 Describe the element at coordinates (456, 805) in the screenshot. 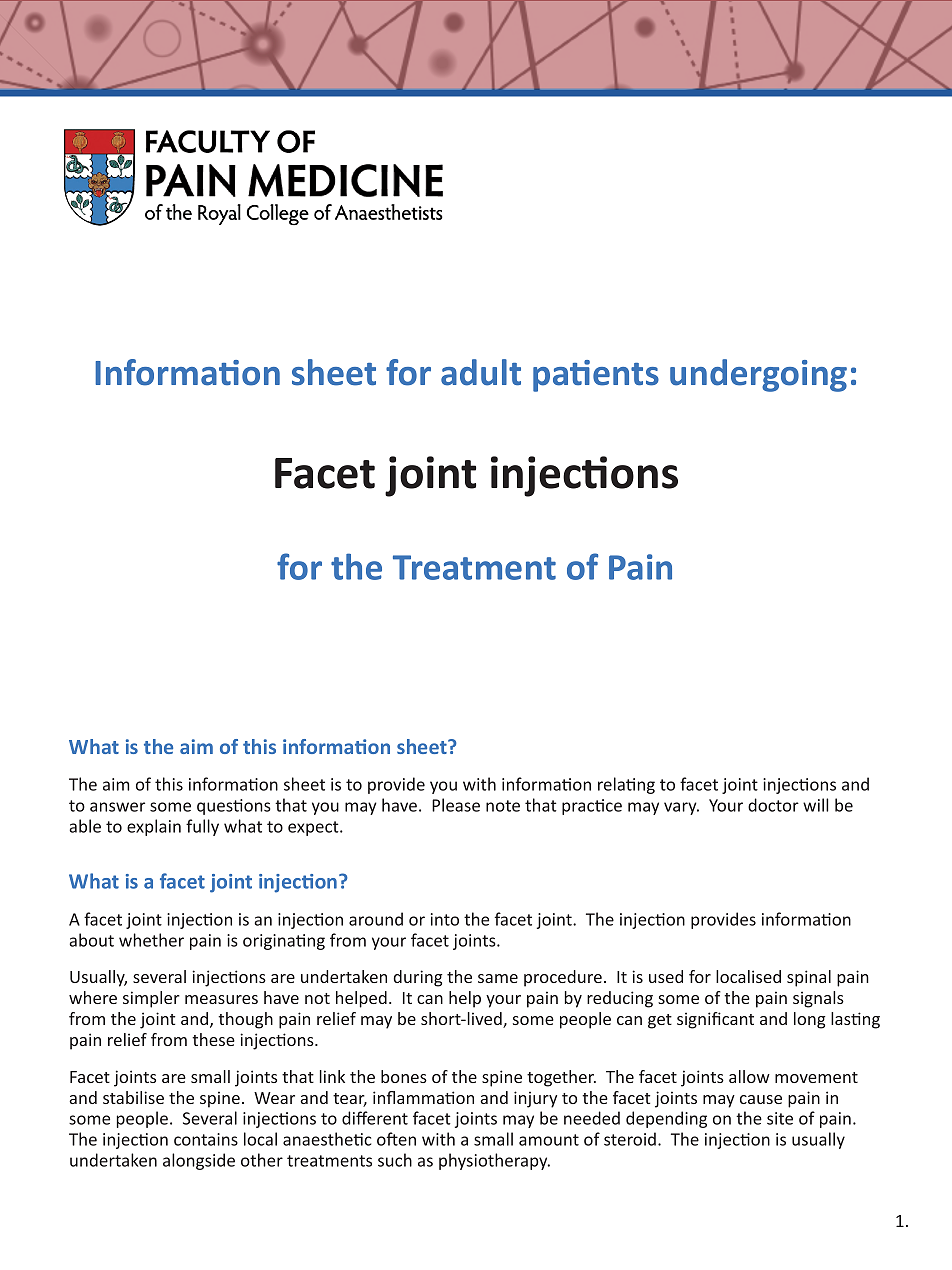

I see `Please` at that location.
